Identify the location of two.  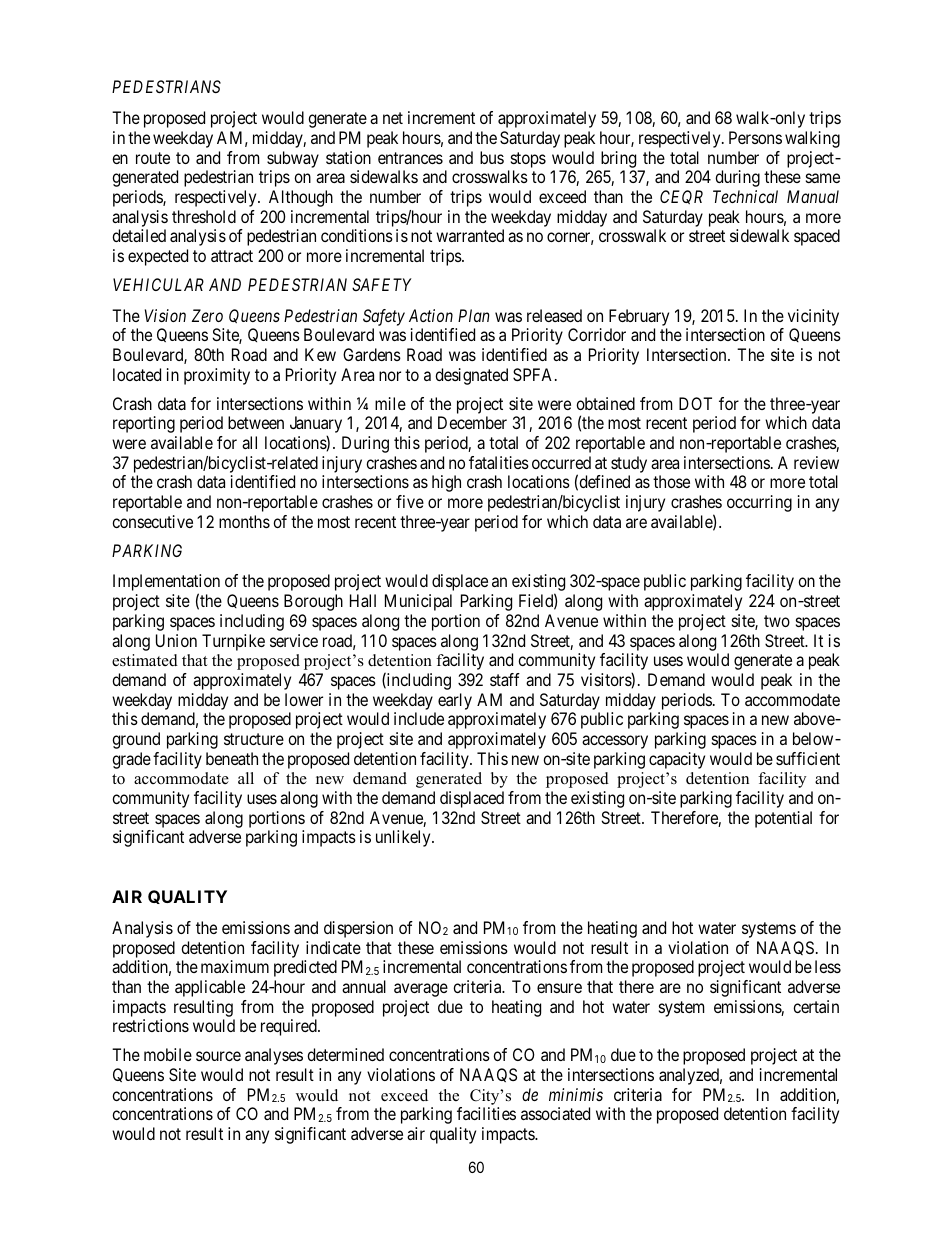
(777, 621).
